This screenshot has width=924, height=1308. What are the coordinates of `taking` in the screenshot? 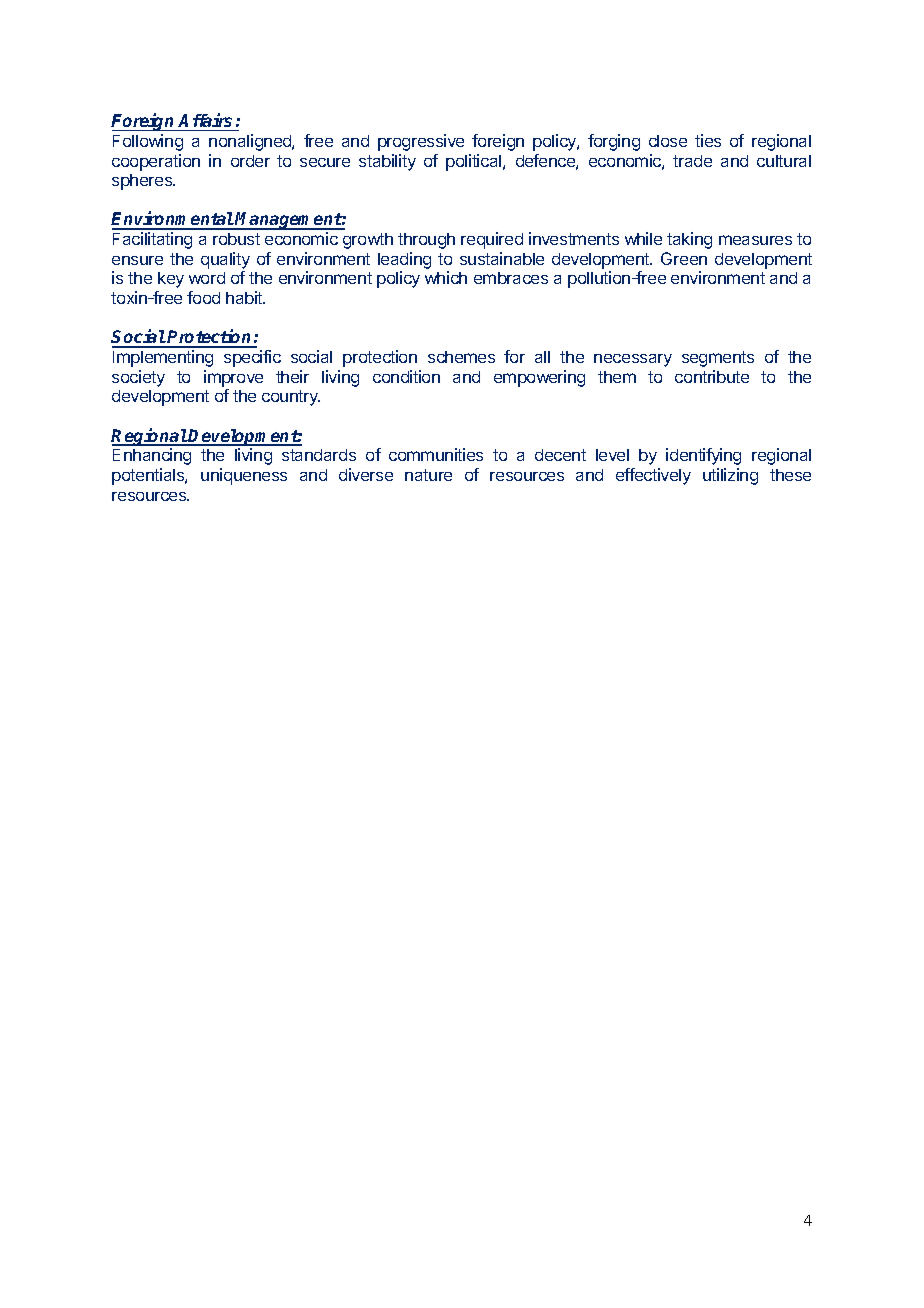 It's located at (689, 240).
